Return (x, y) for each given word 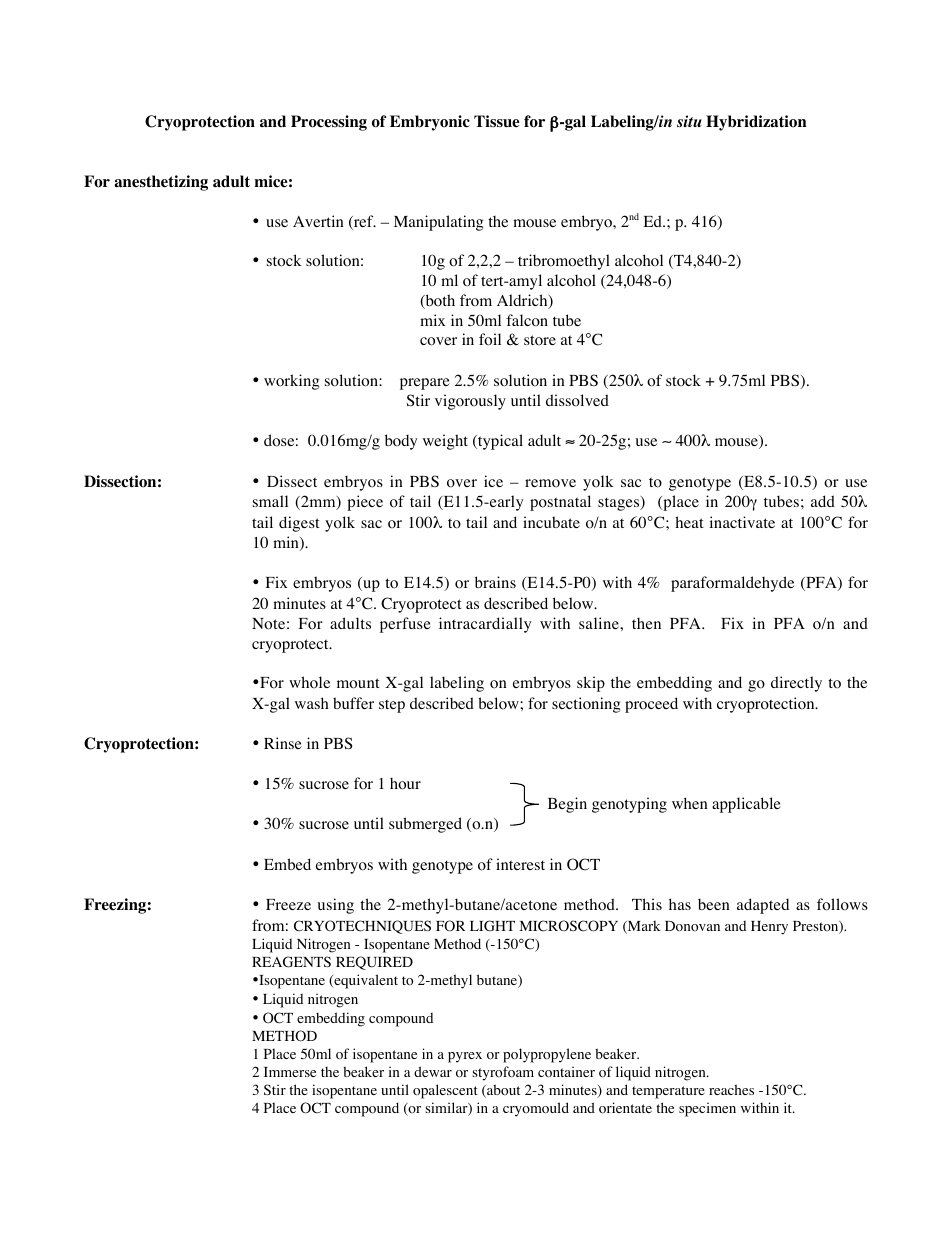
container (566, 1072)
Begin (567, 805)
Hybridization (756, 123)
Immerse (290, 1072)
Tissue (497, 121)
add (823, 501)
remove (550, 483)
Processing (329, 123)
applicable (746, 805)
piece (365, 503)
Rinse (283, 743)
